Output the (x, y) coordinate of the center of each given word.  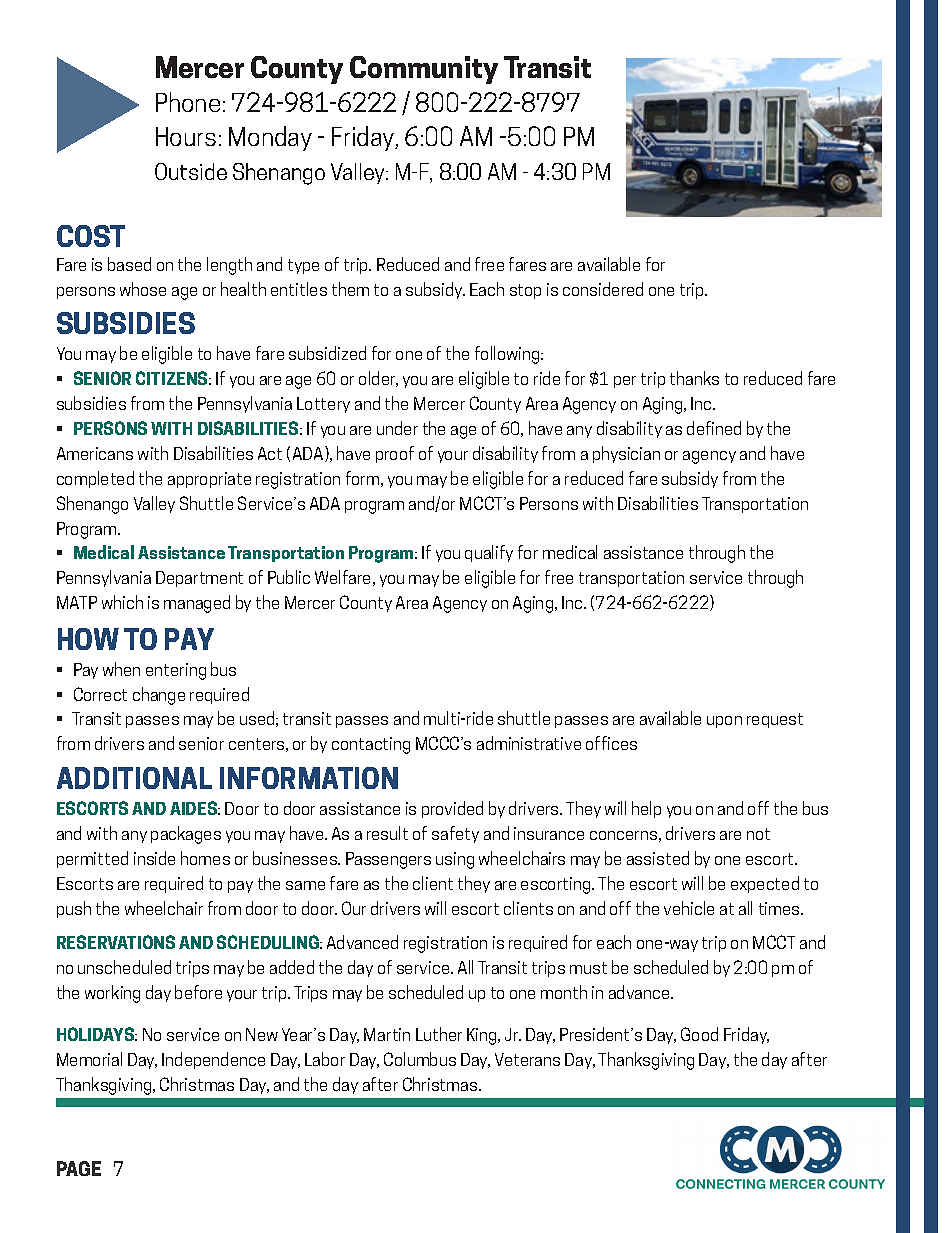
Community (424, 70)
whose (143, 289)
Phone (188, 102)
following (508, 355)
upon (724, 722)
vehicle (689, 908)
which (122, 602)
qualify (489, 553)
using (455, 860)
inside (154, 858)
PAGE (79, 1168)
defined (714, 428)
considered (603, 289)
